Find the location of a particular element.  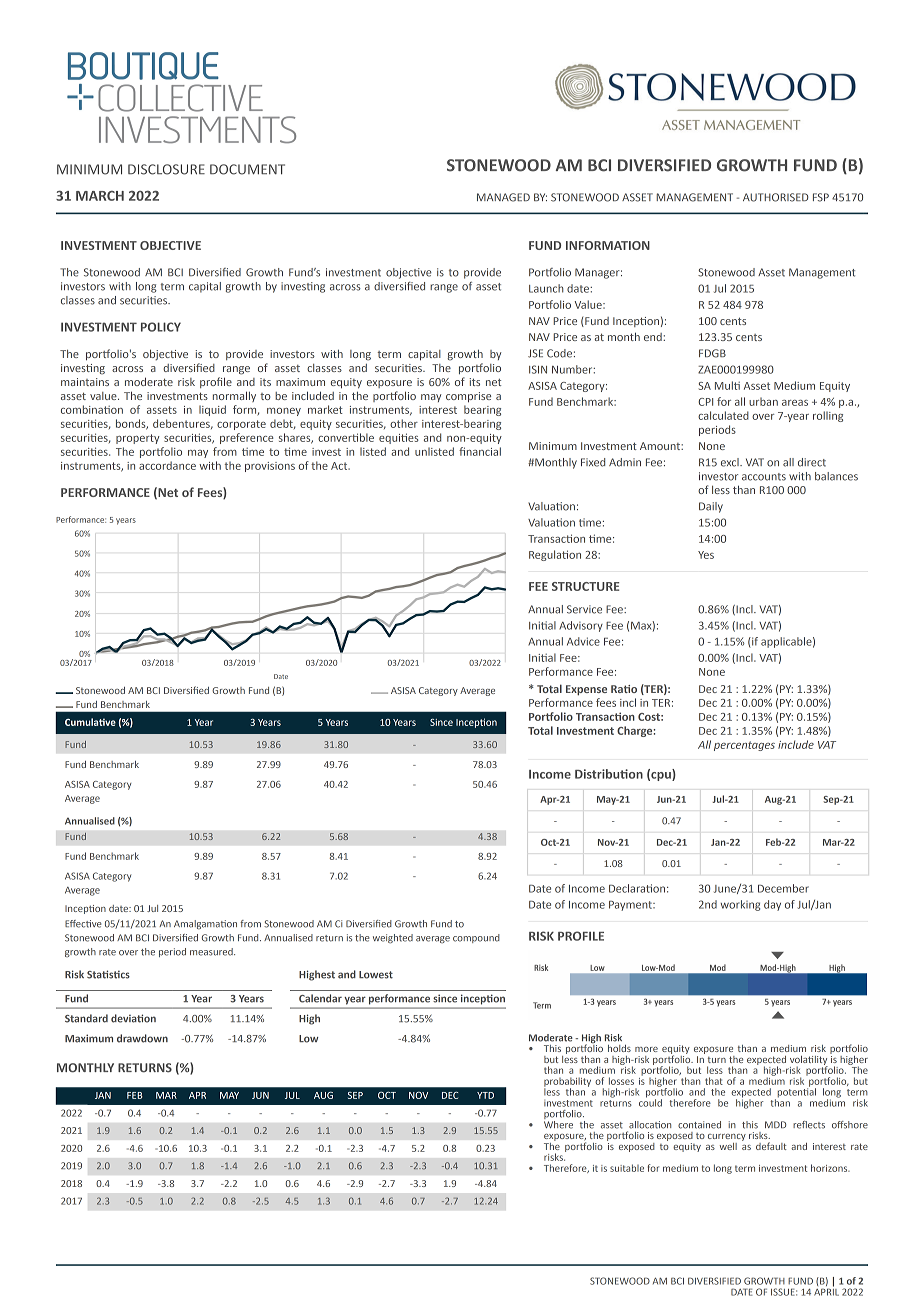

compound is located at coordinates (476, 938).
